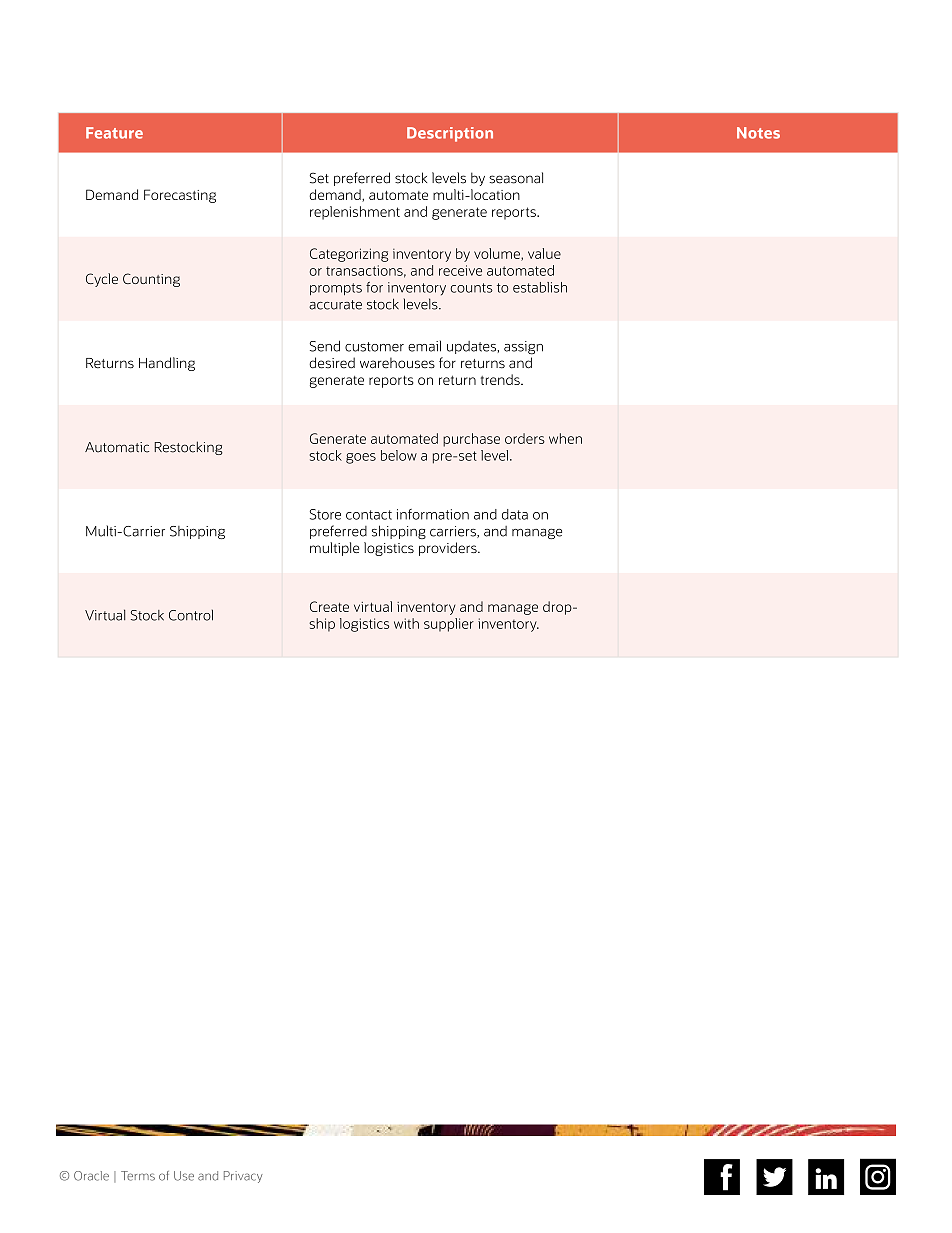 Image resolution: width=952 pixels, height=1233 pixels. What do you see at coordinates (191, 615) in the screenshot?
I see `Control` at bounding box center [191, 615].
